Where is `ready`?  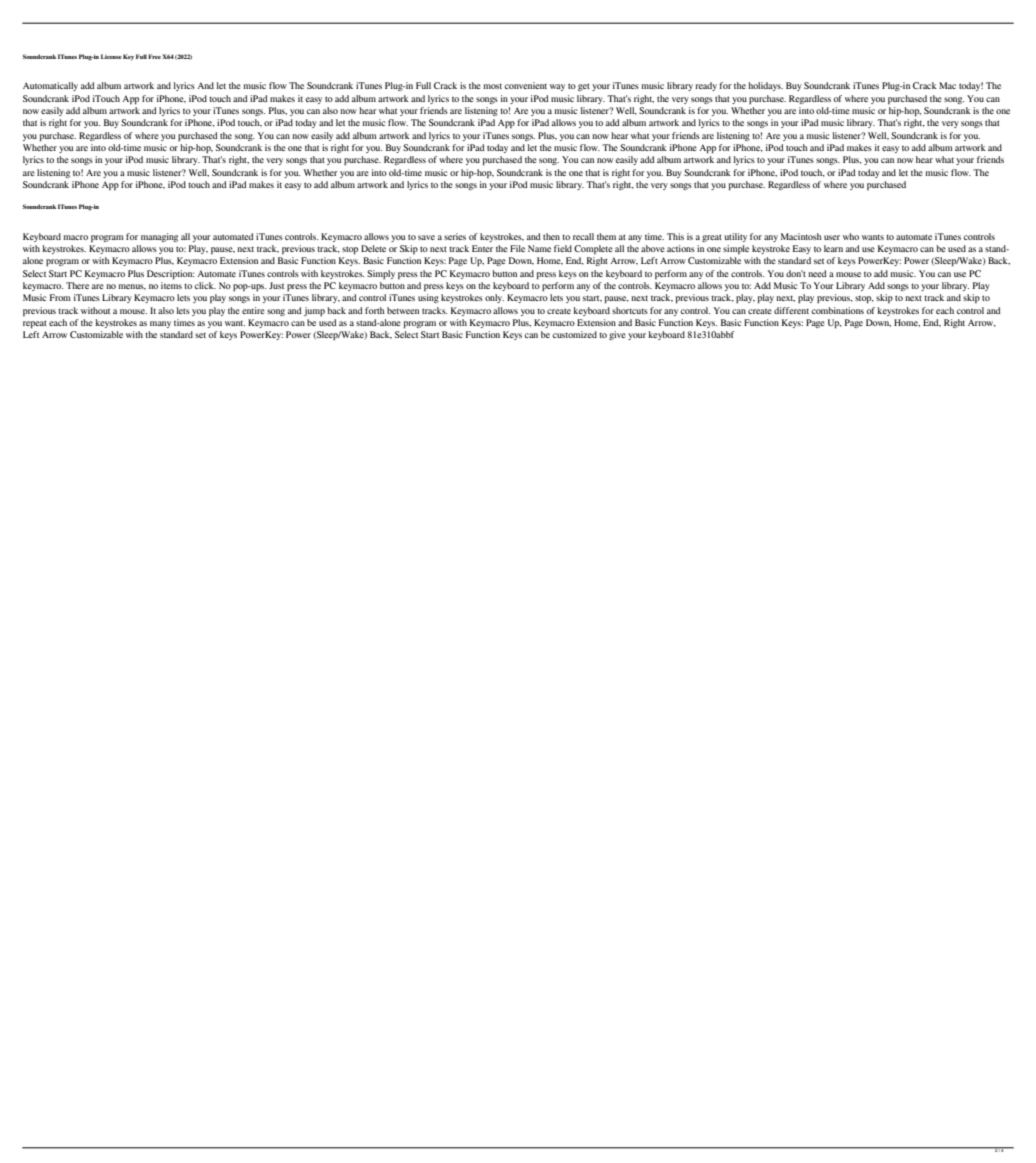 ready is located at coordinates (706, 86).
